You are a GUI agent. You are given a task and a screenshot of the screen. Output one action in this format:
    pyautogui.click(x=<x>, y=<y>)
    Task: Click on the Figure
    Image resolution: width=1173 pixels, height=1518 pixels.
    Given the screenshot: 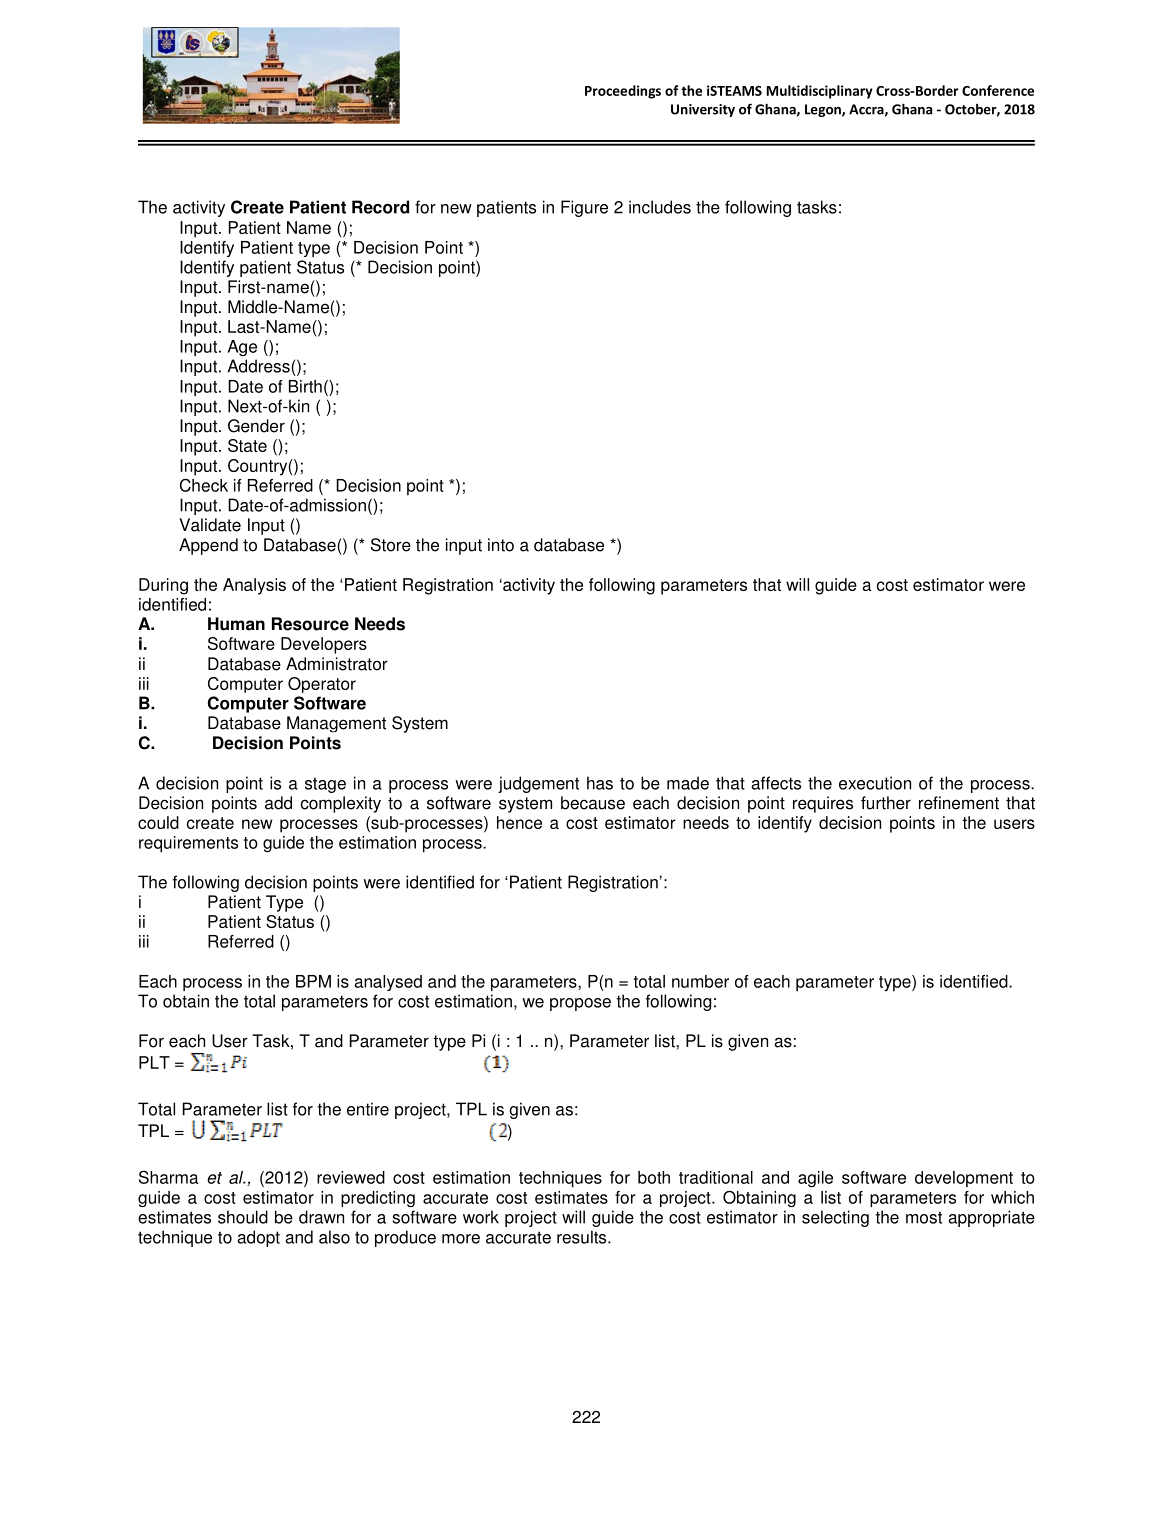 What is the action you would take?
    pyautogui.click(x=584, y=208)
